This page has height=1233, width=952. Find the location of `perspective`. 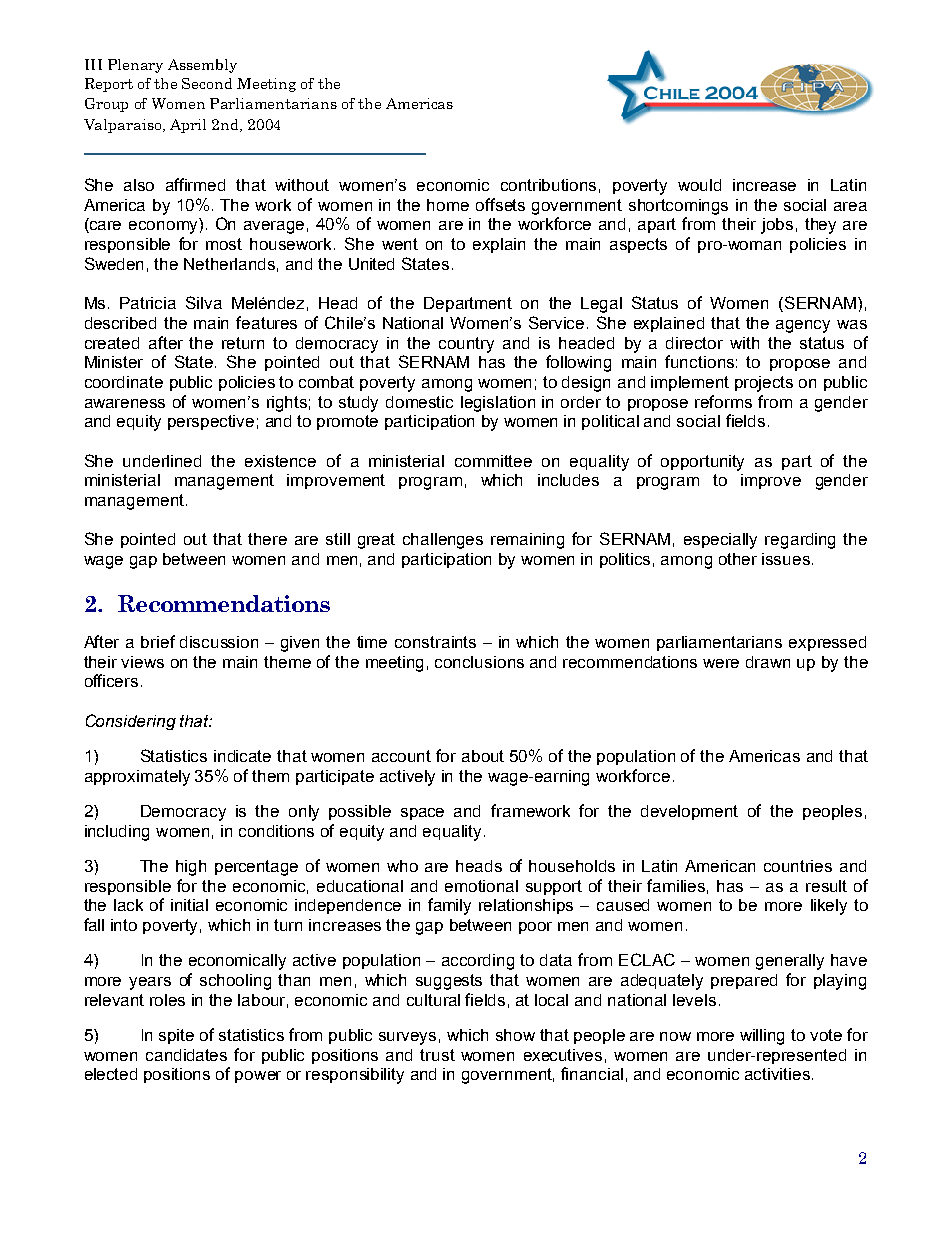

perspective is located at coordinates (211, 422).
